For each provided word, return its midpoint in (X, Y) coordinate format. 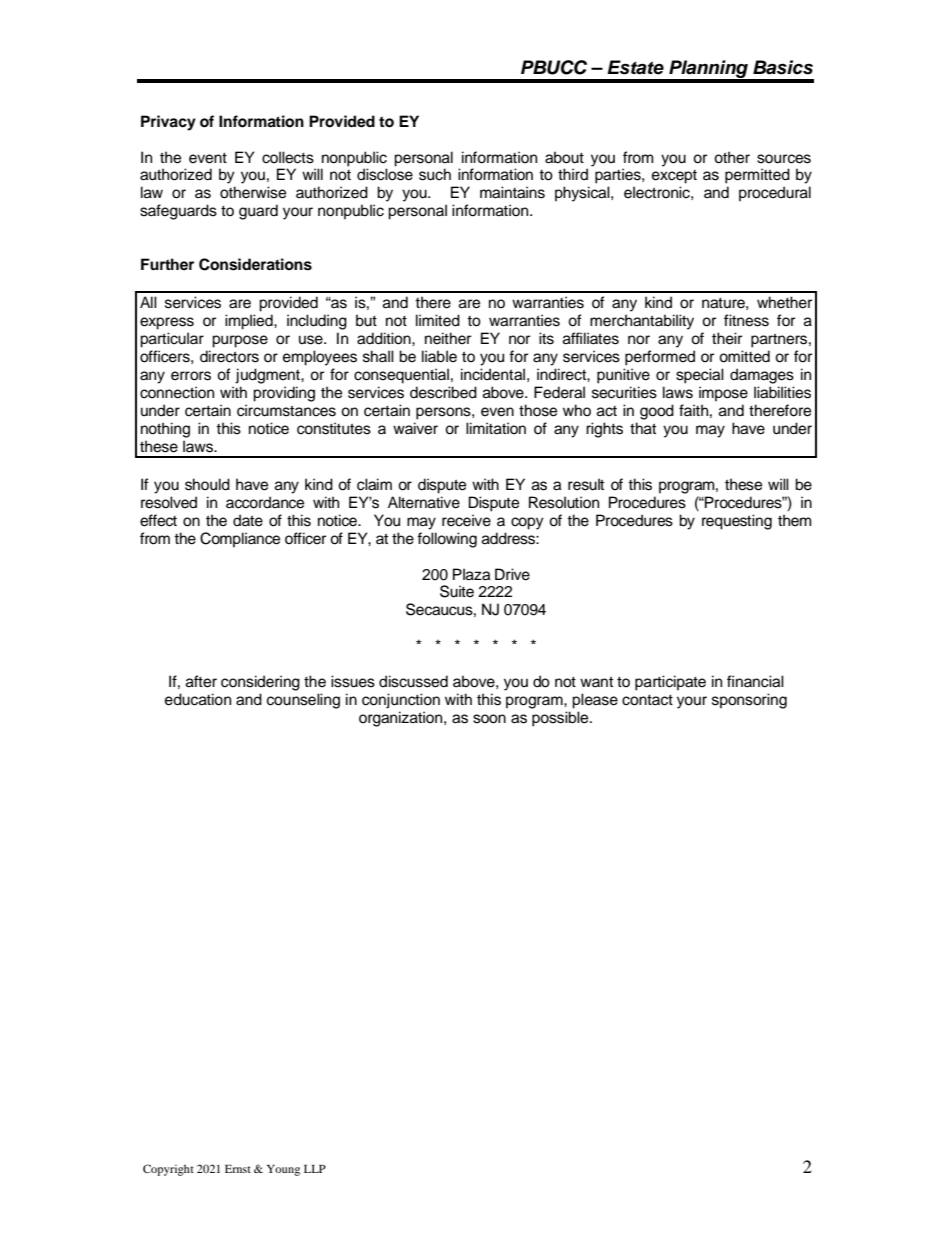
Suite (457, 591)
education (198, 699)
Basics (783, 67)
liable (439, 356)
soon (489, 719)
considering (260, 683)
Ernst (238, 1169)
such (435, 174)
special (700, 376)
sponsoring (749, 701)
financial (755, 681)
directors (229, 356)
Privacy (168, 123)
